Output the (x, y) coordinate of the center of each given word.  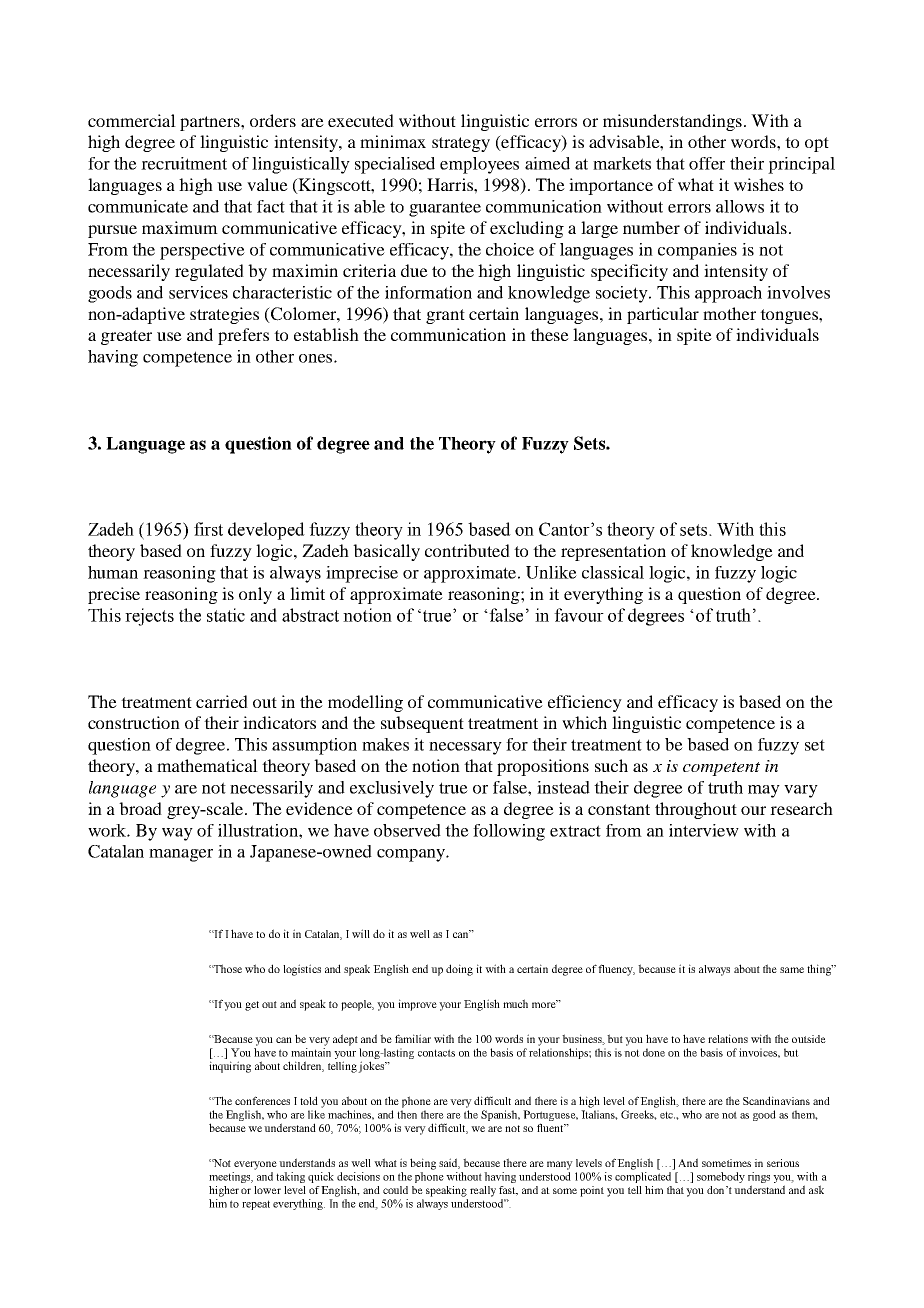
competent (721, 769)
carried (222, 701)
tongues (790, 316)
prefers (243, 336)
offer (707, 163)
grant (445, 316)
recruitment (184, 163)
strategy (461, 144)
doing (459, 970)
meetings (231, 1177)
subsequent (422, 724)
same (792, 970)
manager (181, 855)
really (483, 1191)
